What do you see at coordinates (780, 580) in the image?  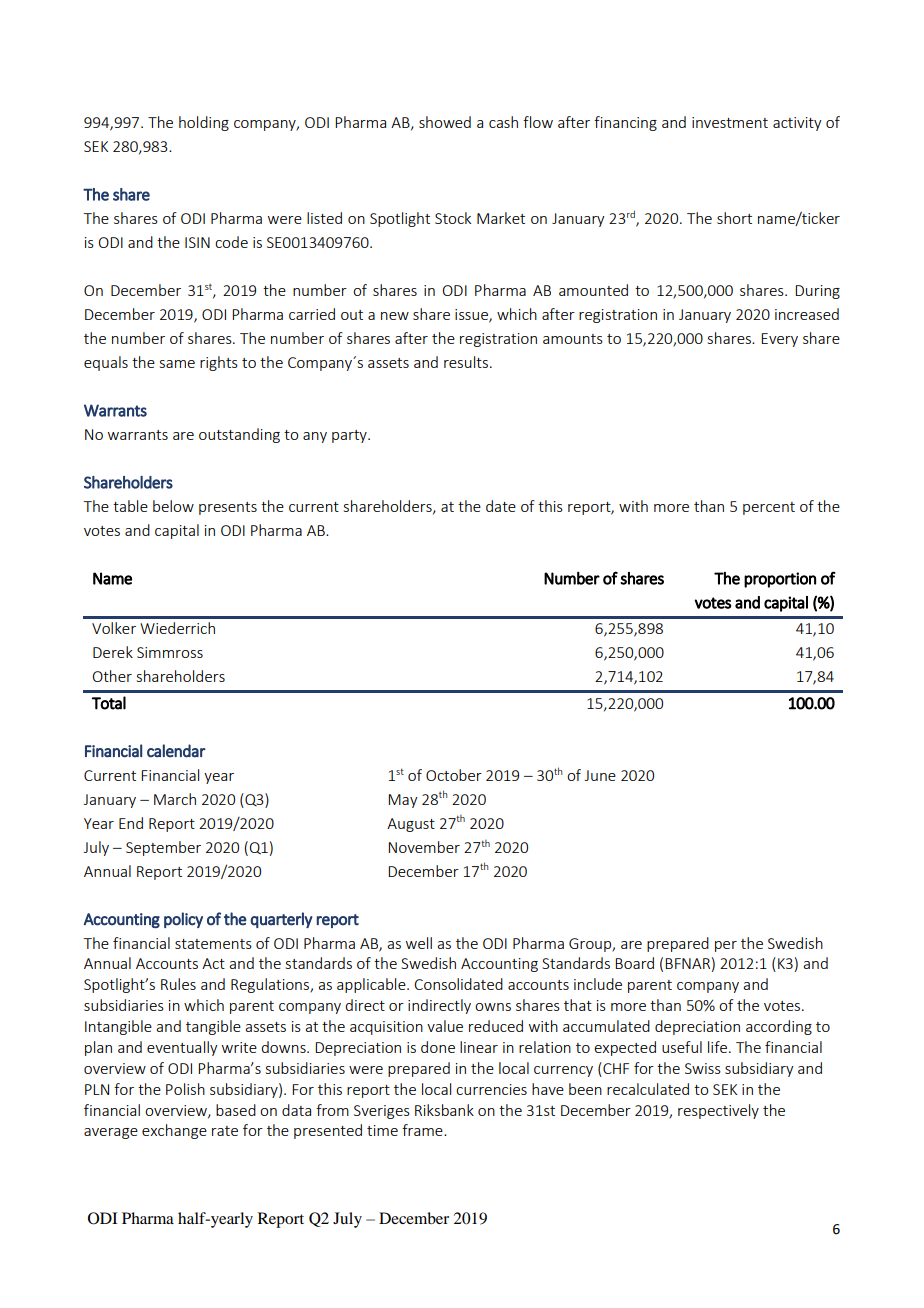 I see `proportion` at bounding box center [780, 580].
